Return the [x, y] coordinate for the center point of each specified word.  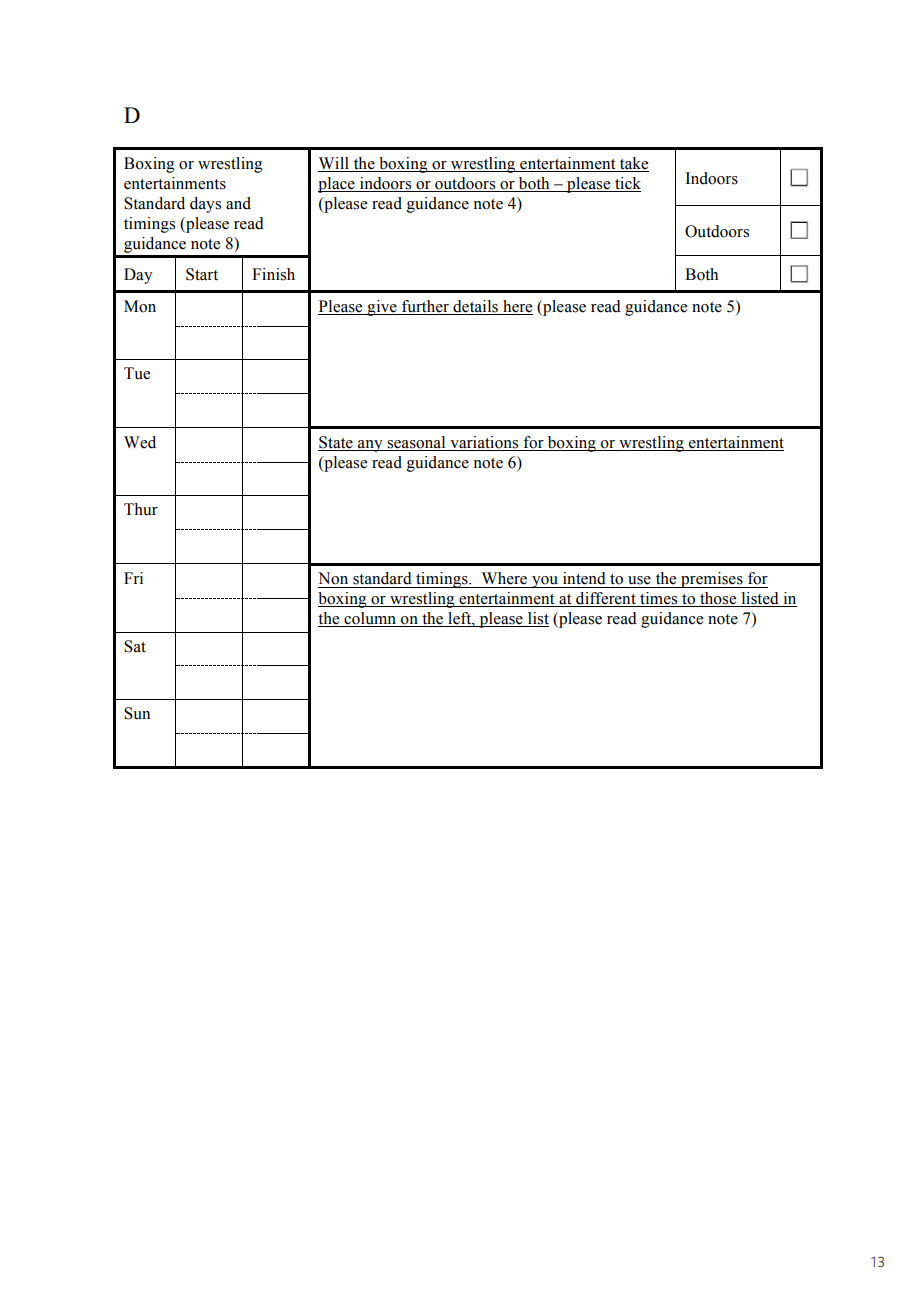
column [370, 619]
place [337, 185]
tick [627, 184]
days [205, 205]
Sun [137, 713]
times [659, 599]
